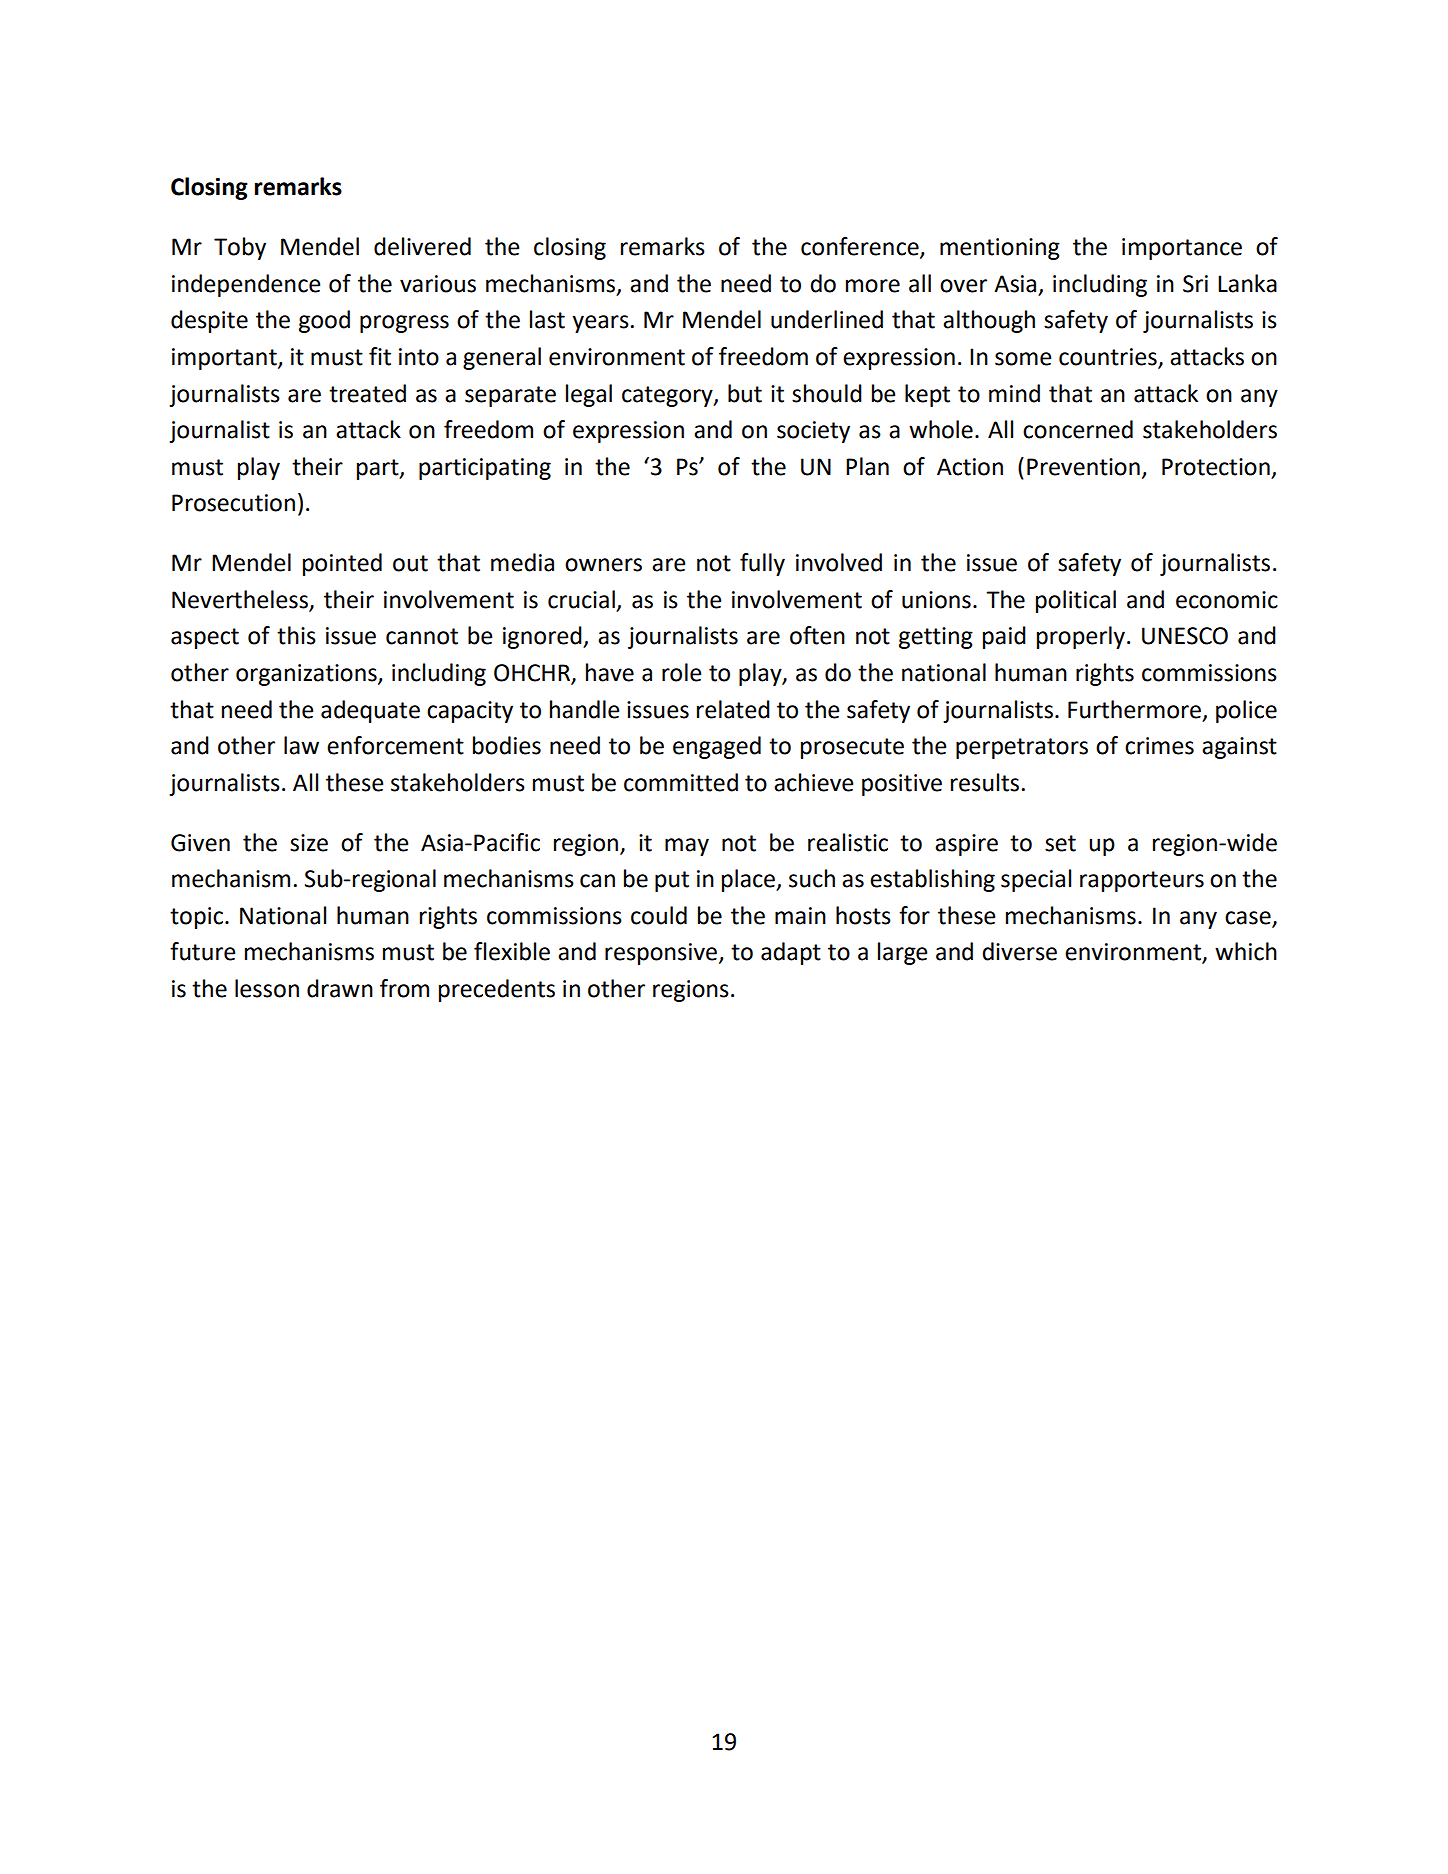 The height and width of the screenshot is (1874, 1448). Describe the element at coordinates (662, 954) in the screenshot. I see `responsive` at that location.
